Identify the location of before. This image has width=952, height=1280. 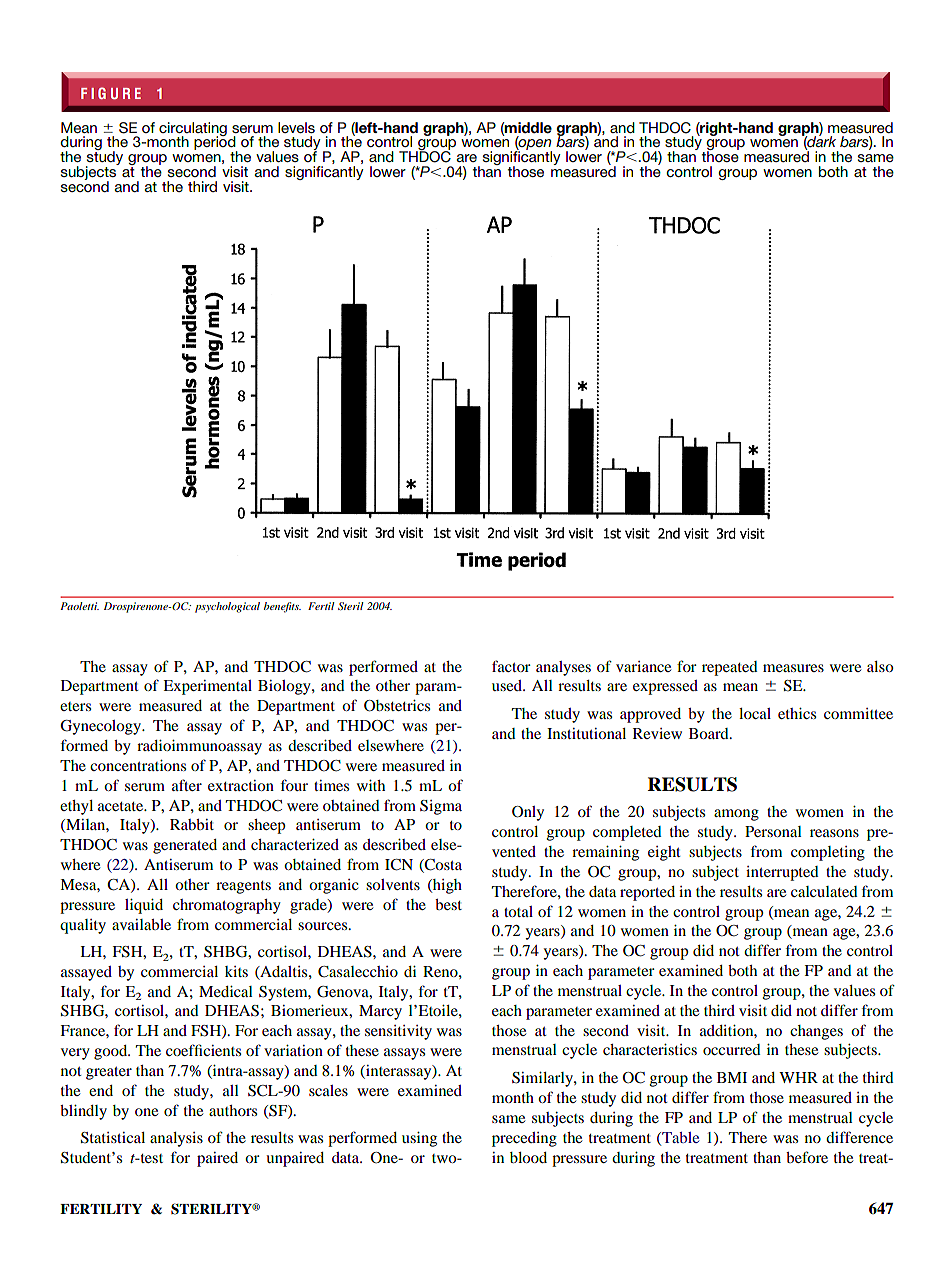
(807, 1157).
